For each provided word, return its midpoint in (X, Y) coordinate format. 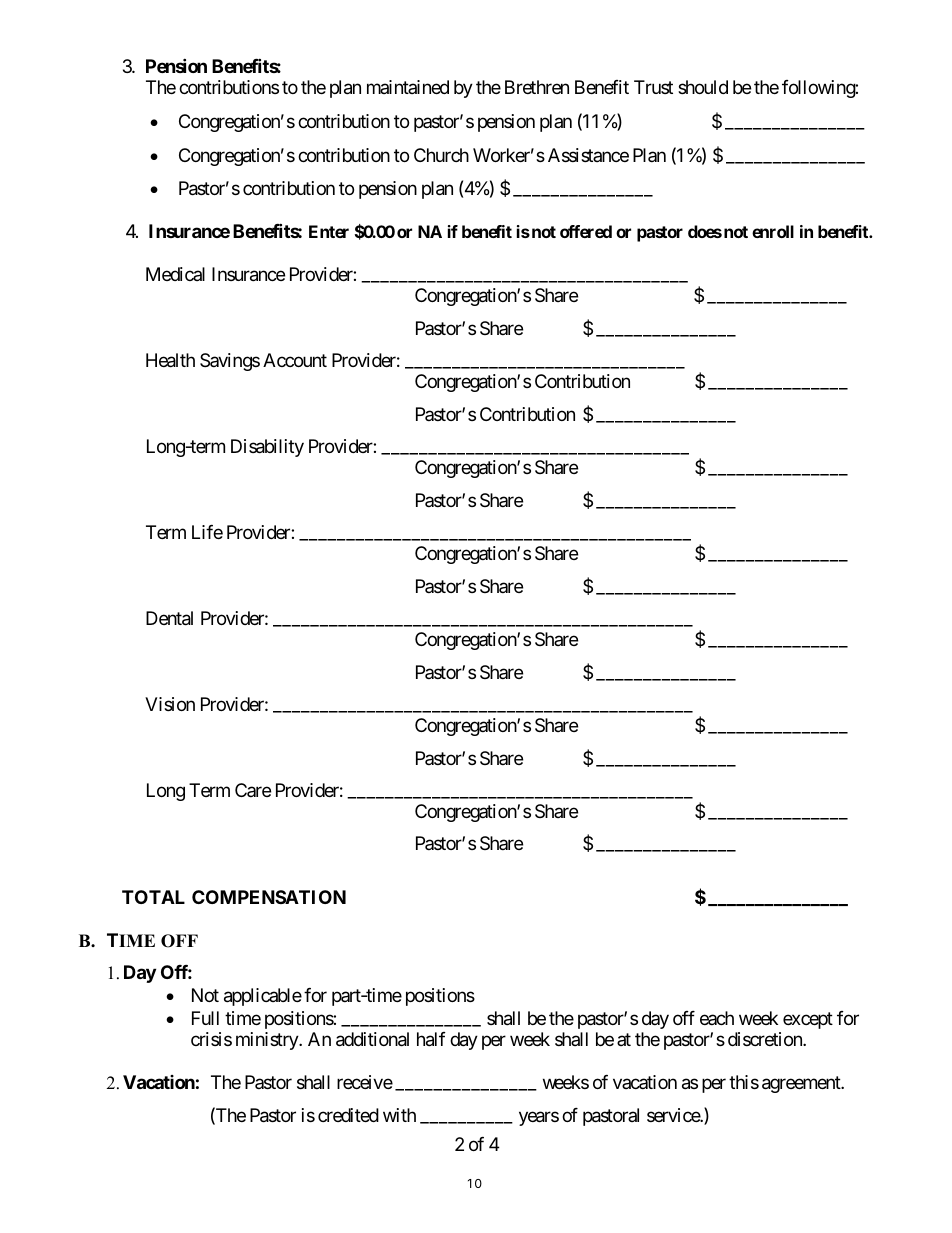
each (717, 1018)
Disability (267, 448)
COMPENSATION (269, 897)
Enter (329, 231)
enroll (773, 231)
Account (295, 360)
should (703, 87)
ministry (268, 1041)
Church (441, 155)
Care (253, 790)
